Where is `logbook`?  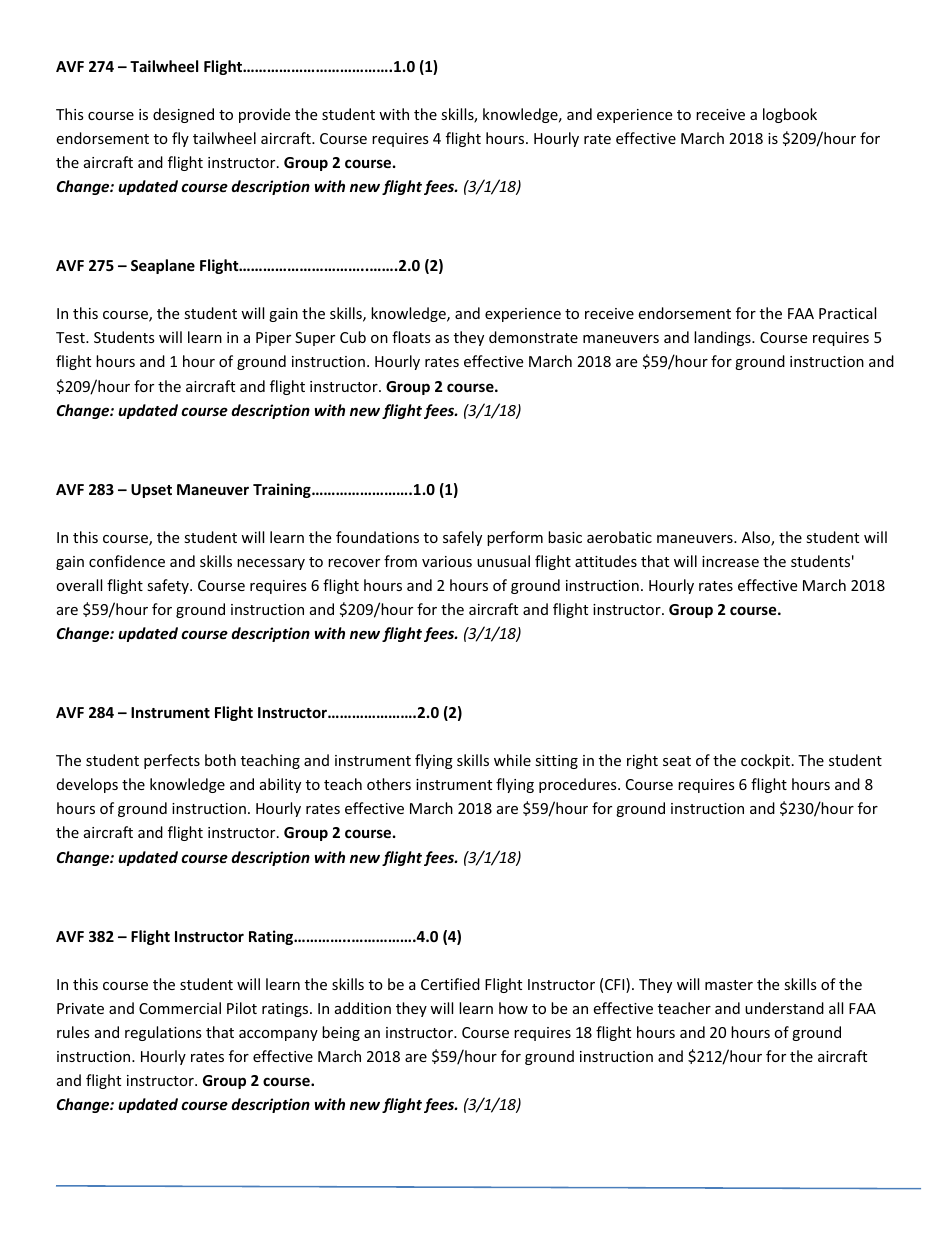
logbook is located at coordinates (790, 115).
